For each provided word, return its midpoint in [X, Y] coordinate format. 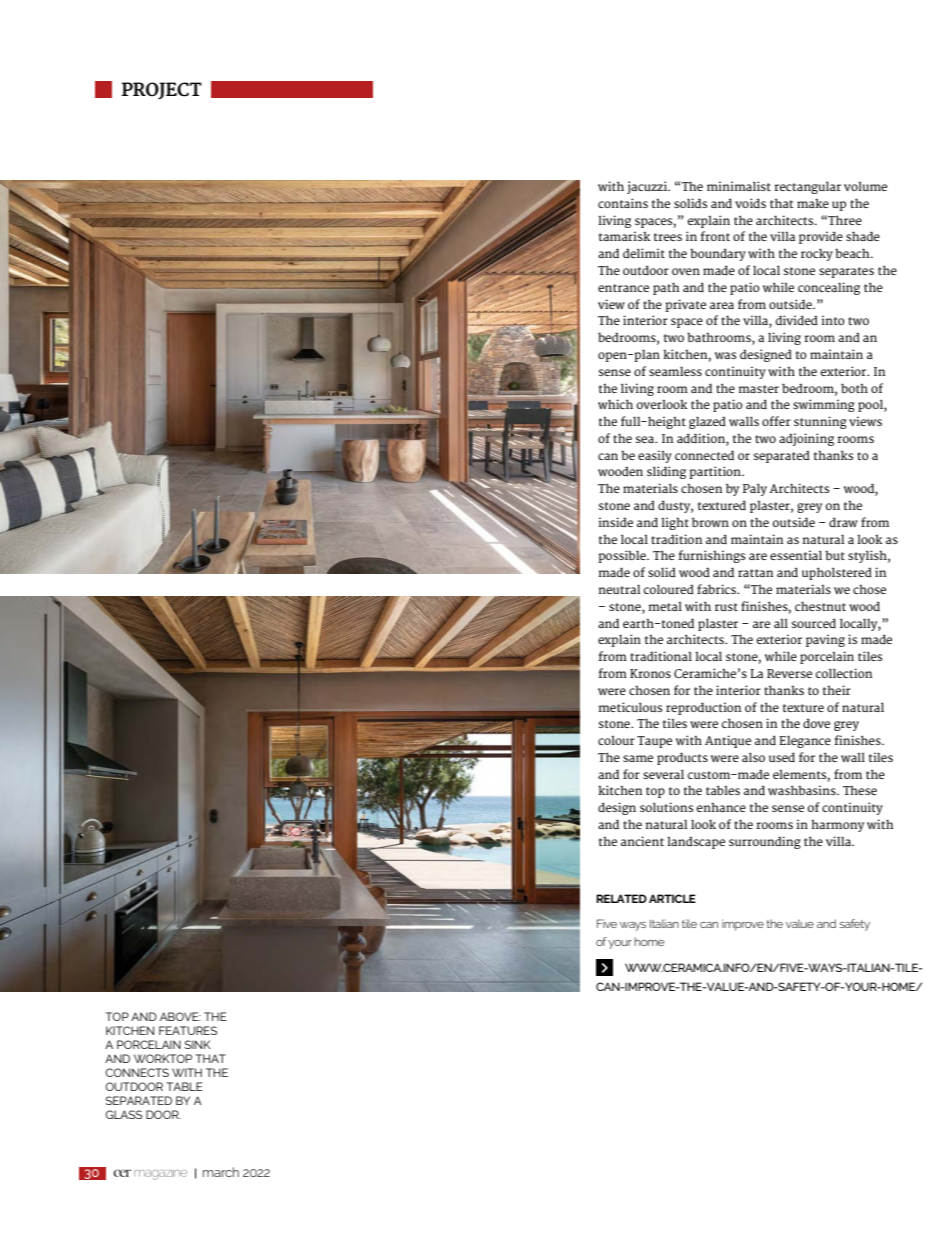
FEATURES [188, 1030]
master [759, 389]
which [615, 404]
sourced [814, 623]
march [221, 1172]
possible [623, 556]
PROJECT [162, 91]
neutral [620, 589]
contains [623, 203]
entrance [623, 288]
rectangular [807, 187]
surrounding [765, 842]
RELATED [621, 898]
